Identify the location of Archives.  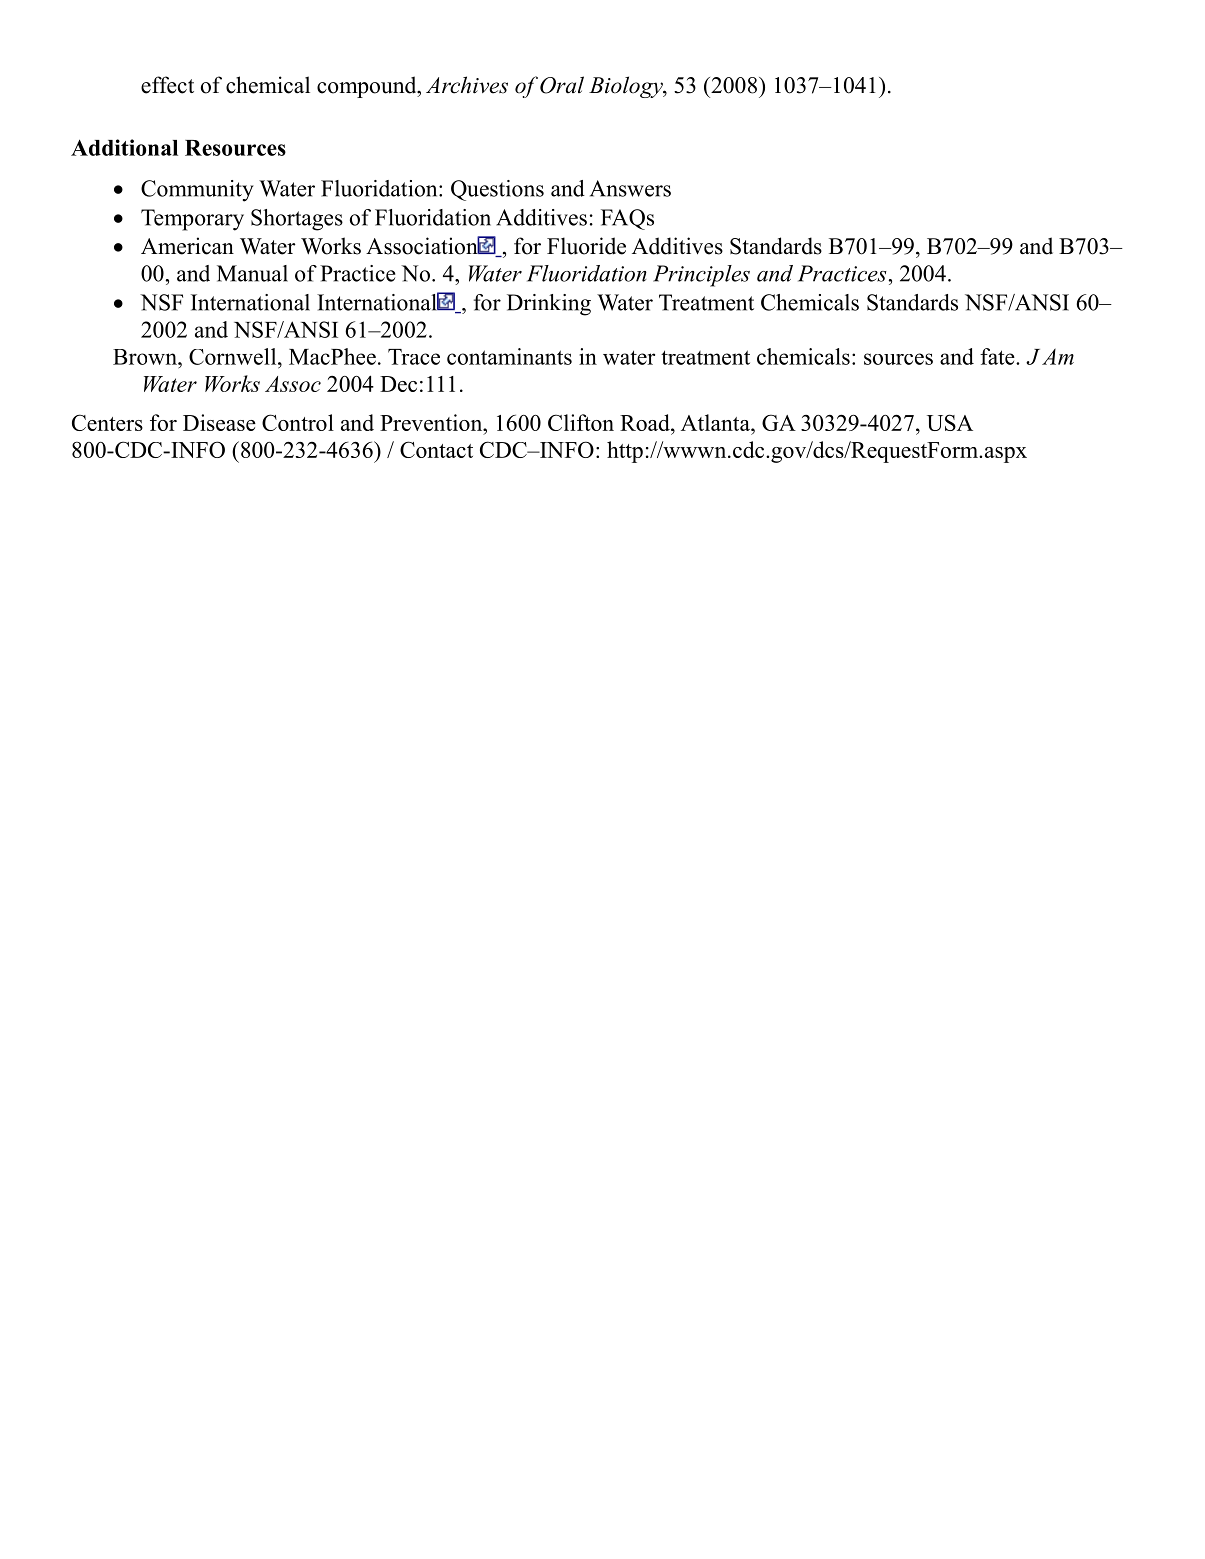
(467, 85).
